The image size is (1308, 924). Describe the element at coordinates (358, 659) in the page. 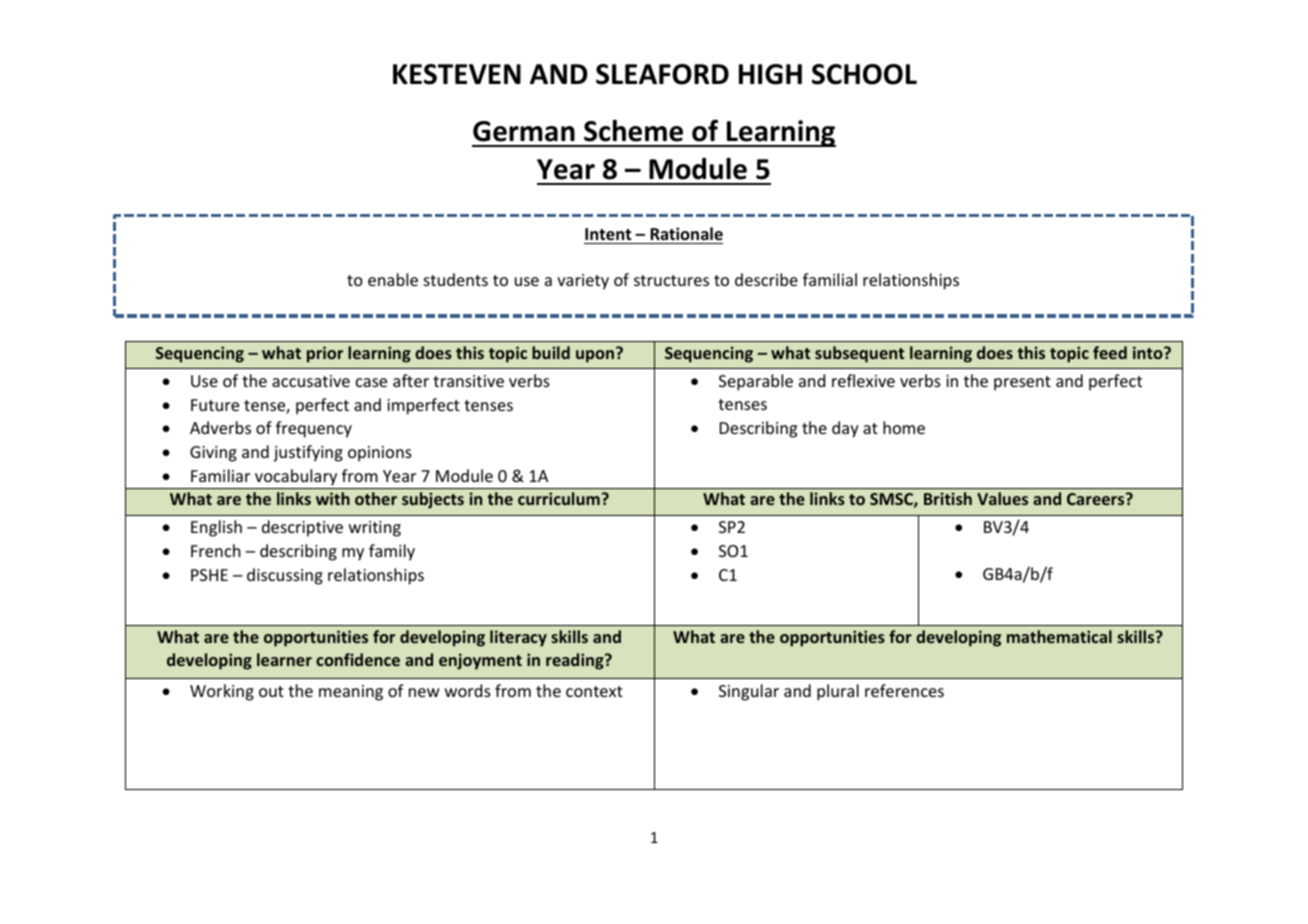

I see `confidence` at that location.
